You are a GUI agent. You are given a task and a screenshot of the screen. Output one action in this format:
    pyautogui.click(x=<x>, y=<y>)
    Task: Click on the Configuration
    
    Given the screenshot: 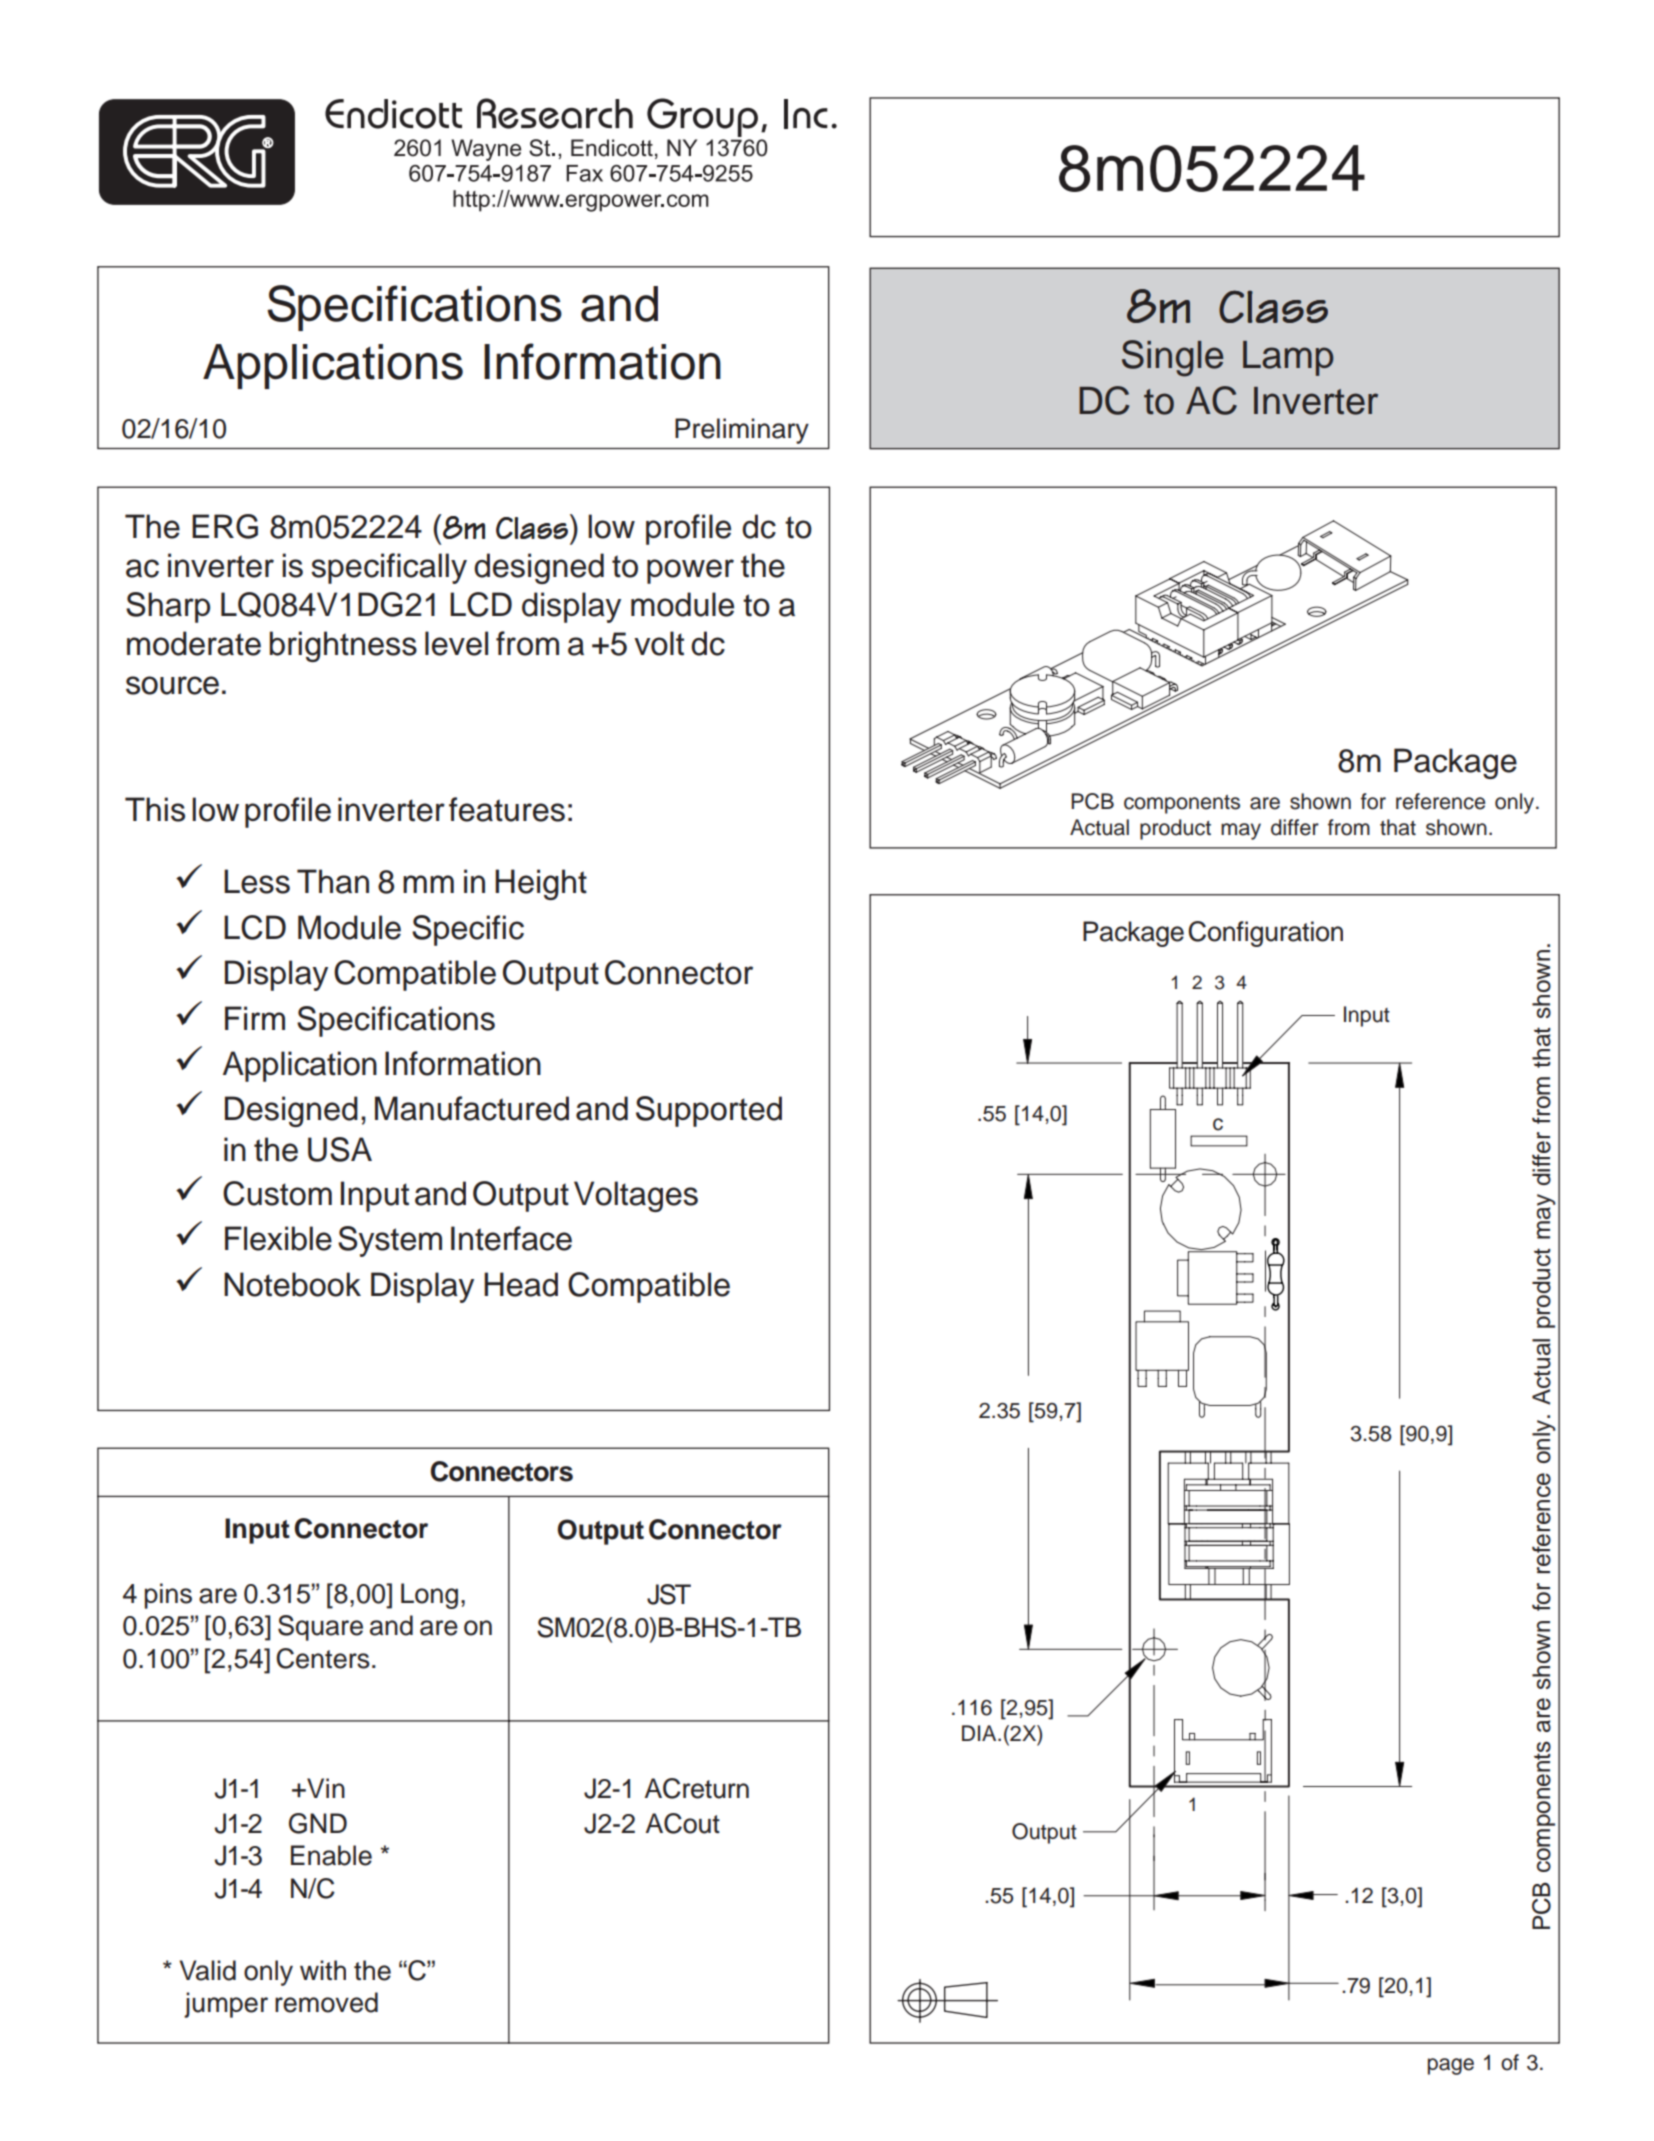 What is the action you would take?
    pyautogui.click(x=1265, y=934)
